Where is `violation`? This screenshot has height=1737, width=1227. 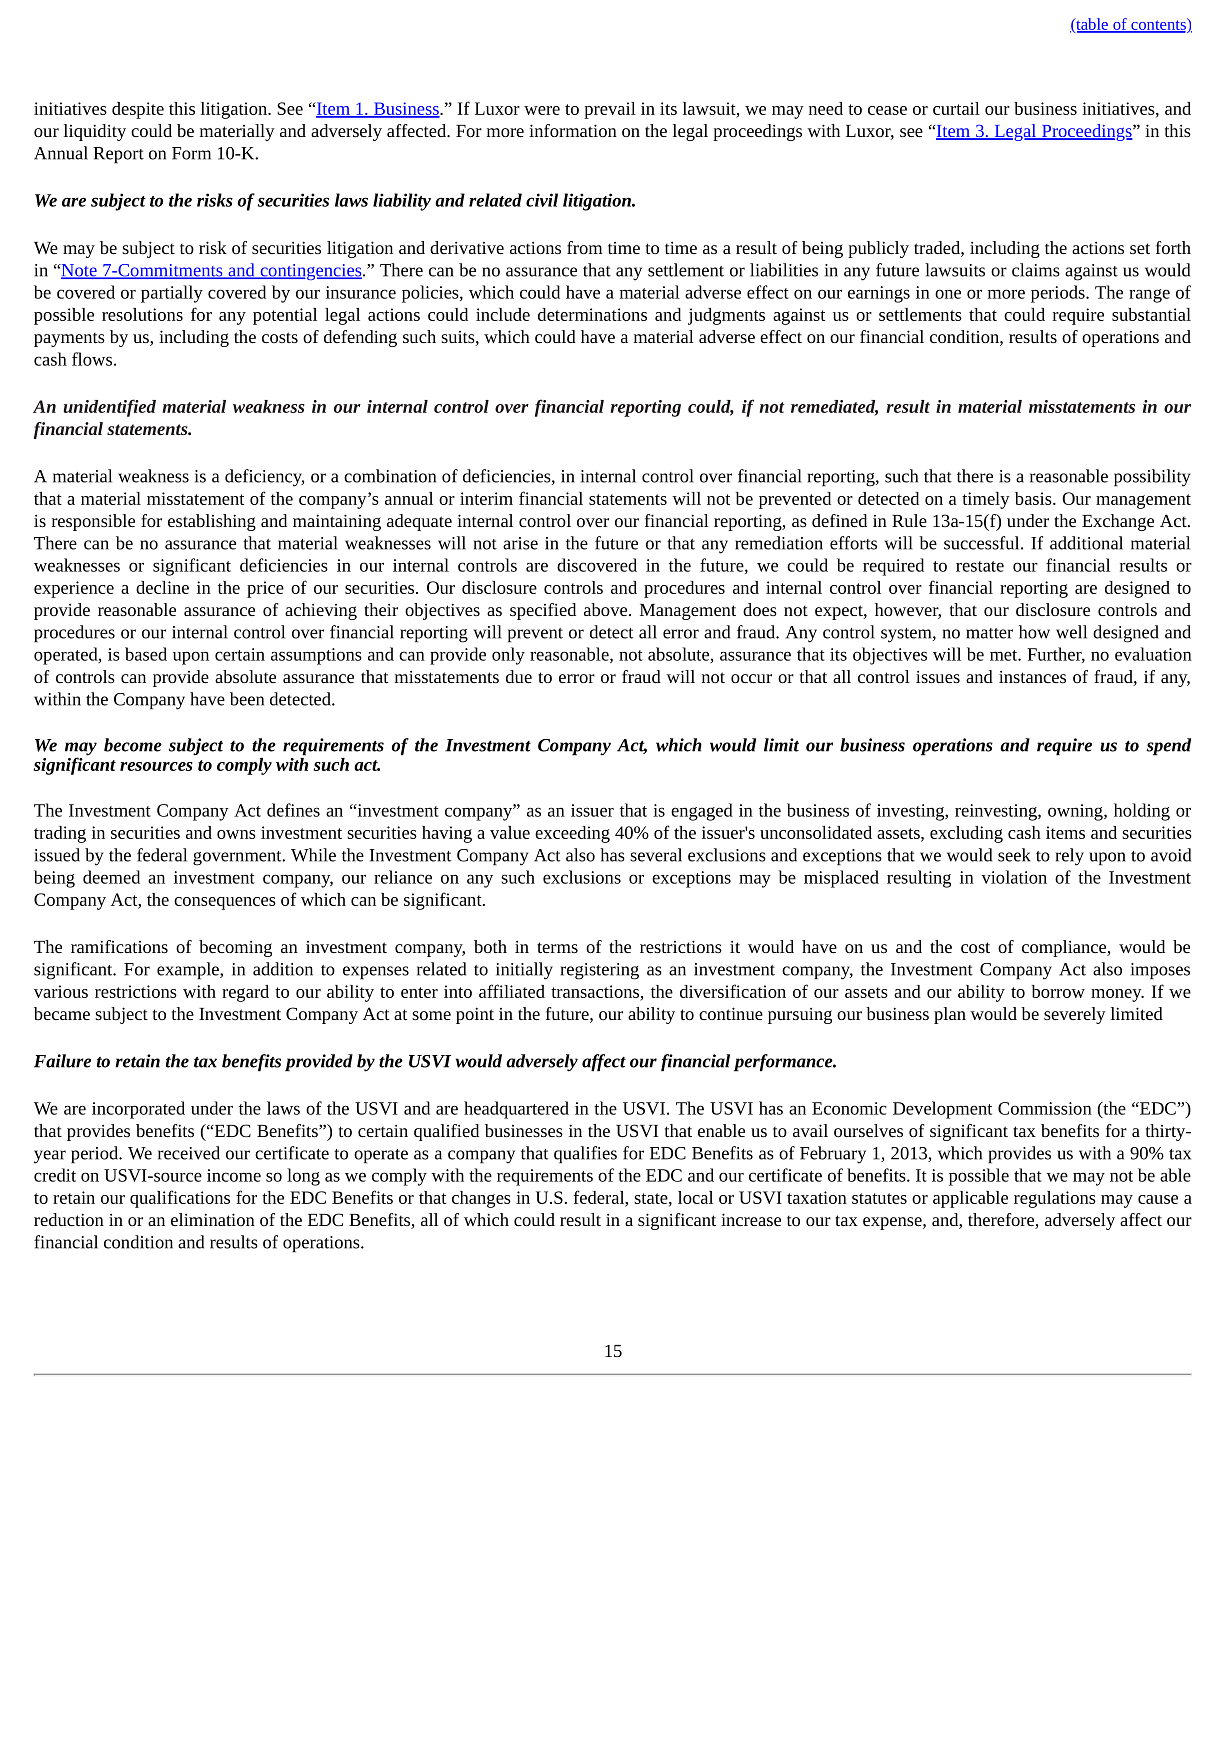 violation is located at coordinates (1014, 877).
